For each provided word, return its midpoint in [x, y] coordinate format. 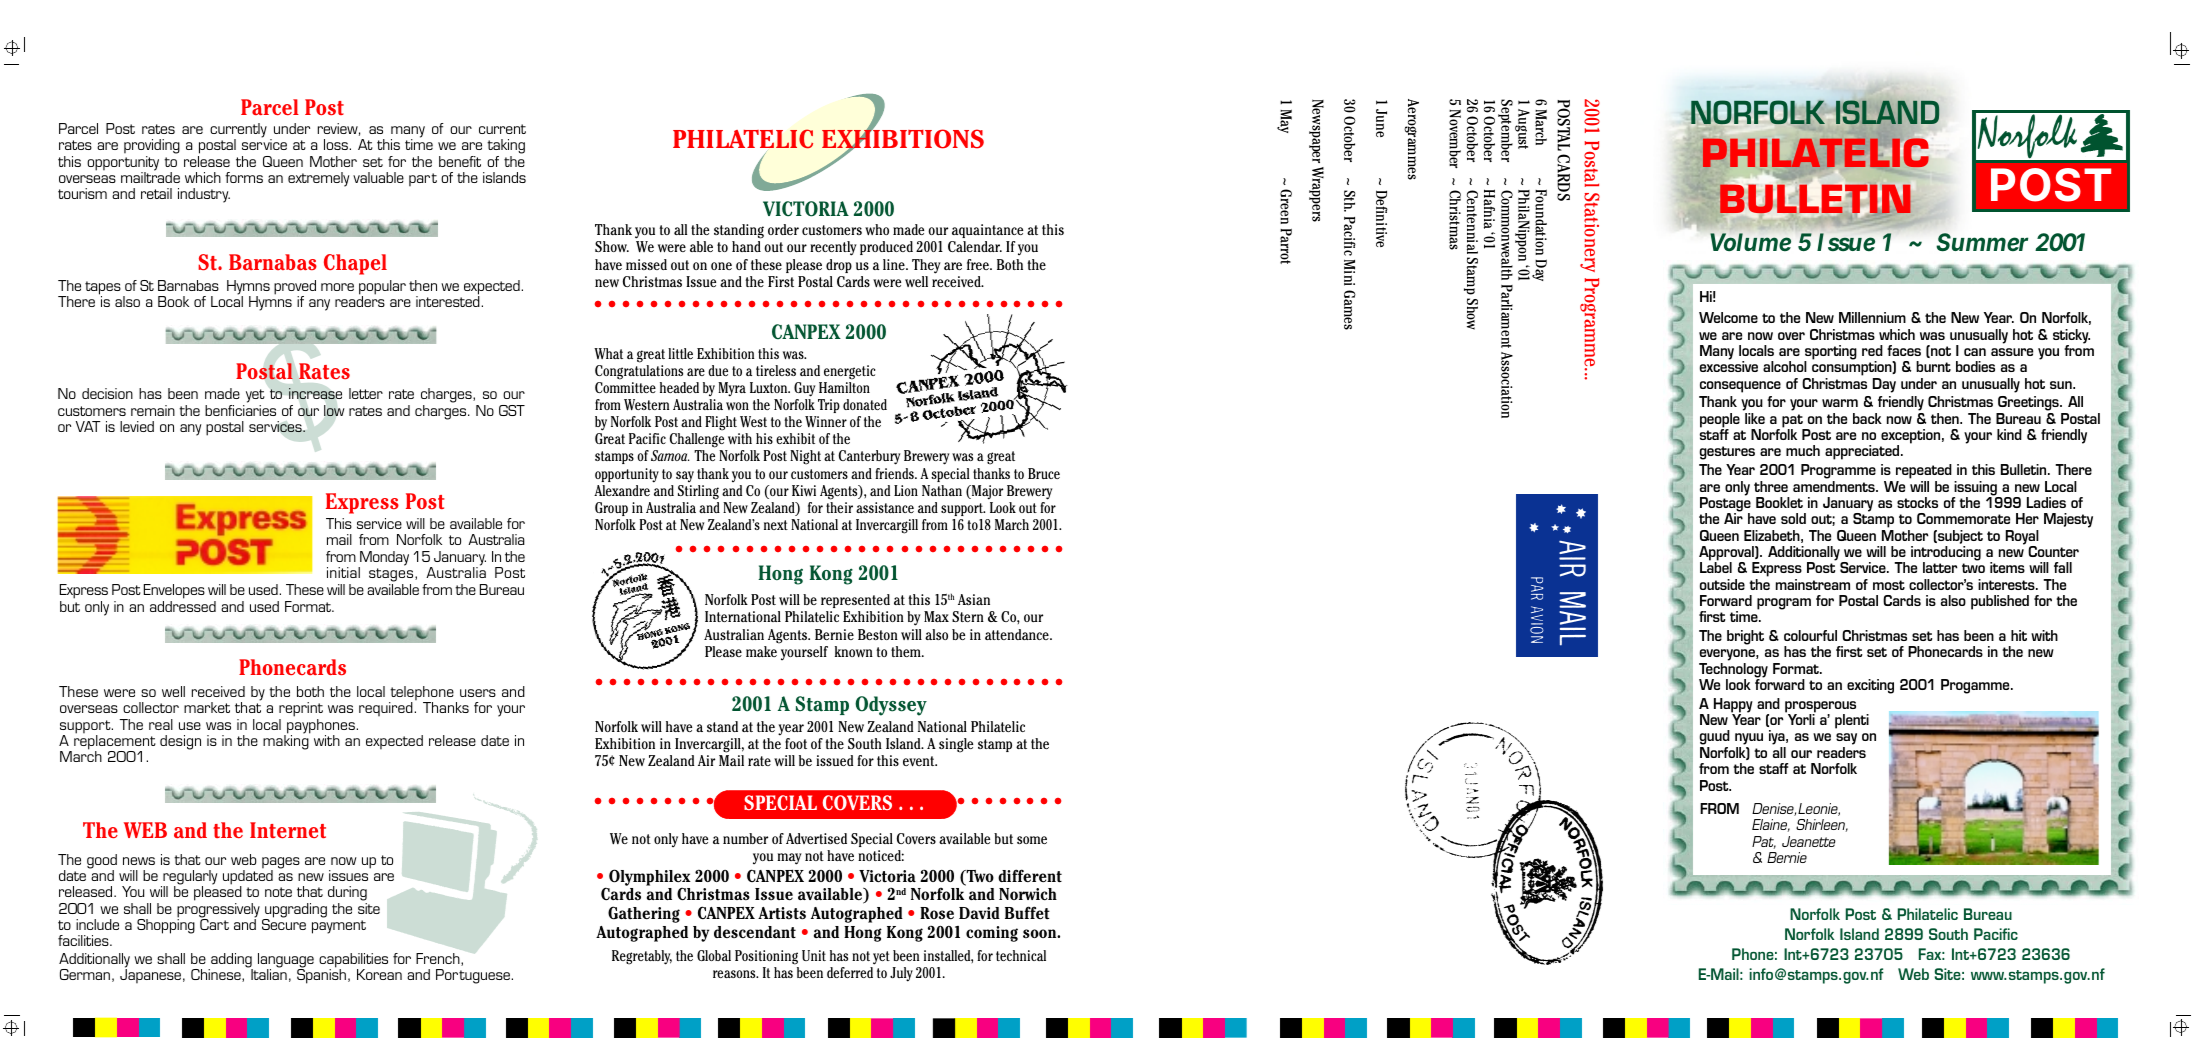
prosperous [1820, 708]
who [877, 229]
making [286, 741]
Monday [383, 559]
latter [1940, 567]
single [956, 745]
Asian [974, 599]
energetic [849, 372]
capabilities [353, 961]
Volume [1750, 242]
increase [315, 394]
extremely [318, 179]
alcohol [1785, 366]
